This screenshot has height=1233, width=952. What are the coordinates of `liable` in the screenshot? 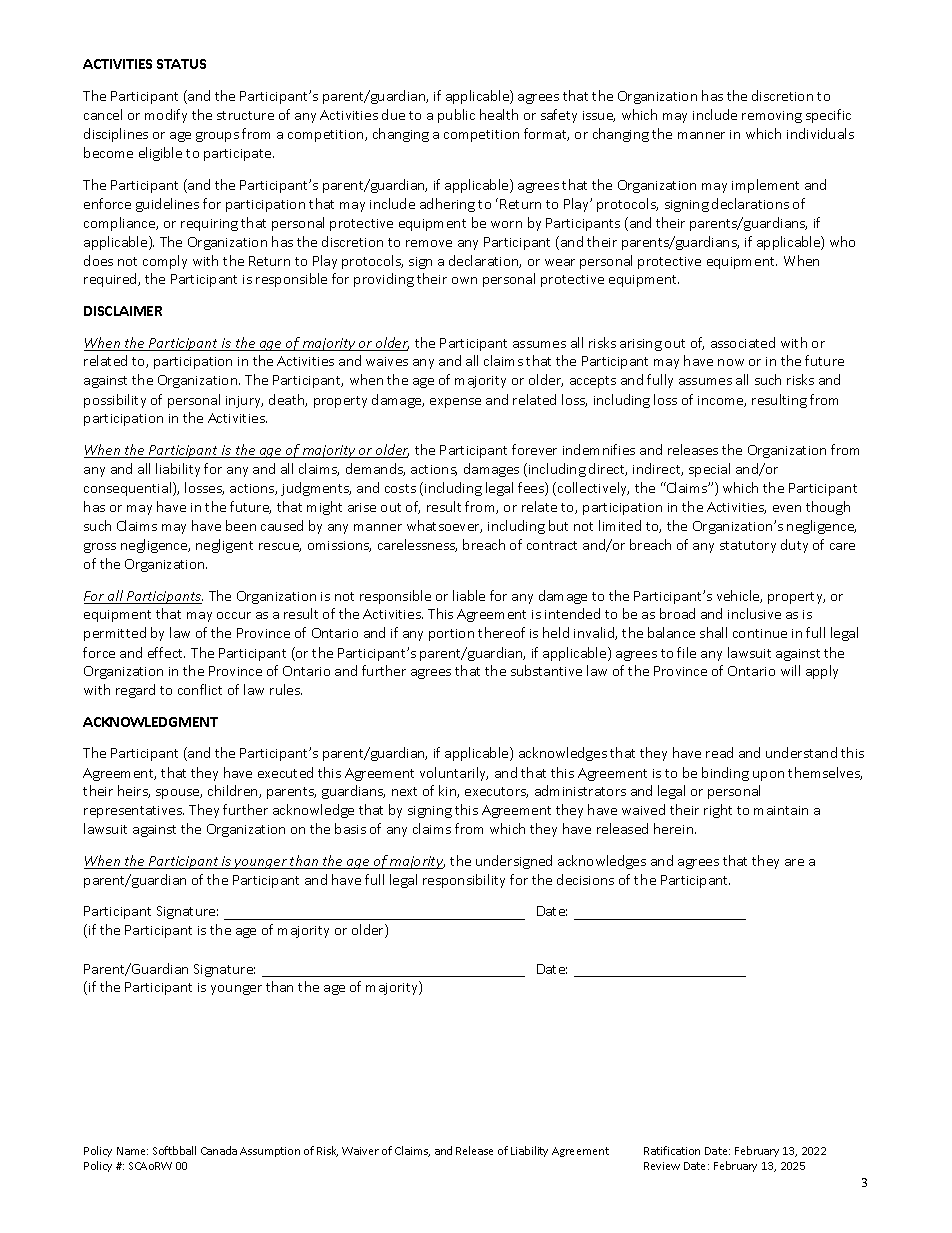 It's located at (469, 595).
